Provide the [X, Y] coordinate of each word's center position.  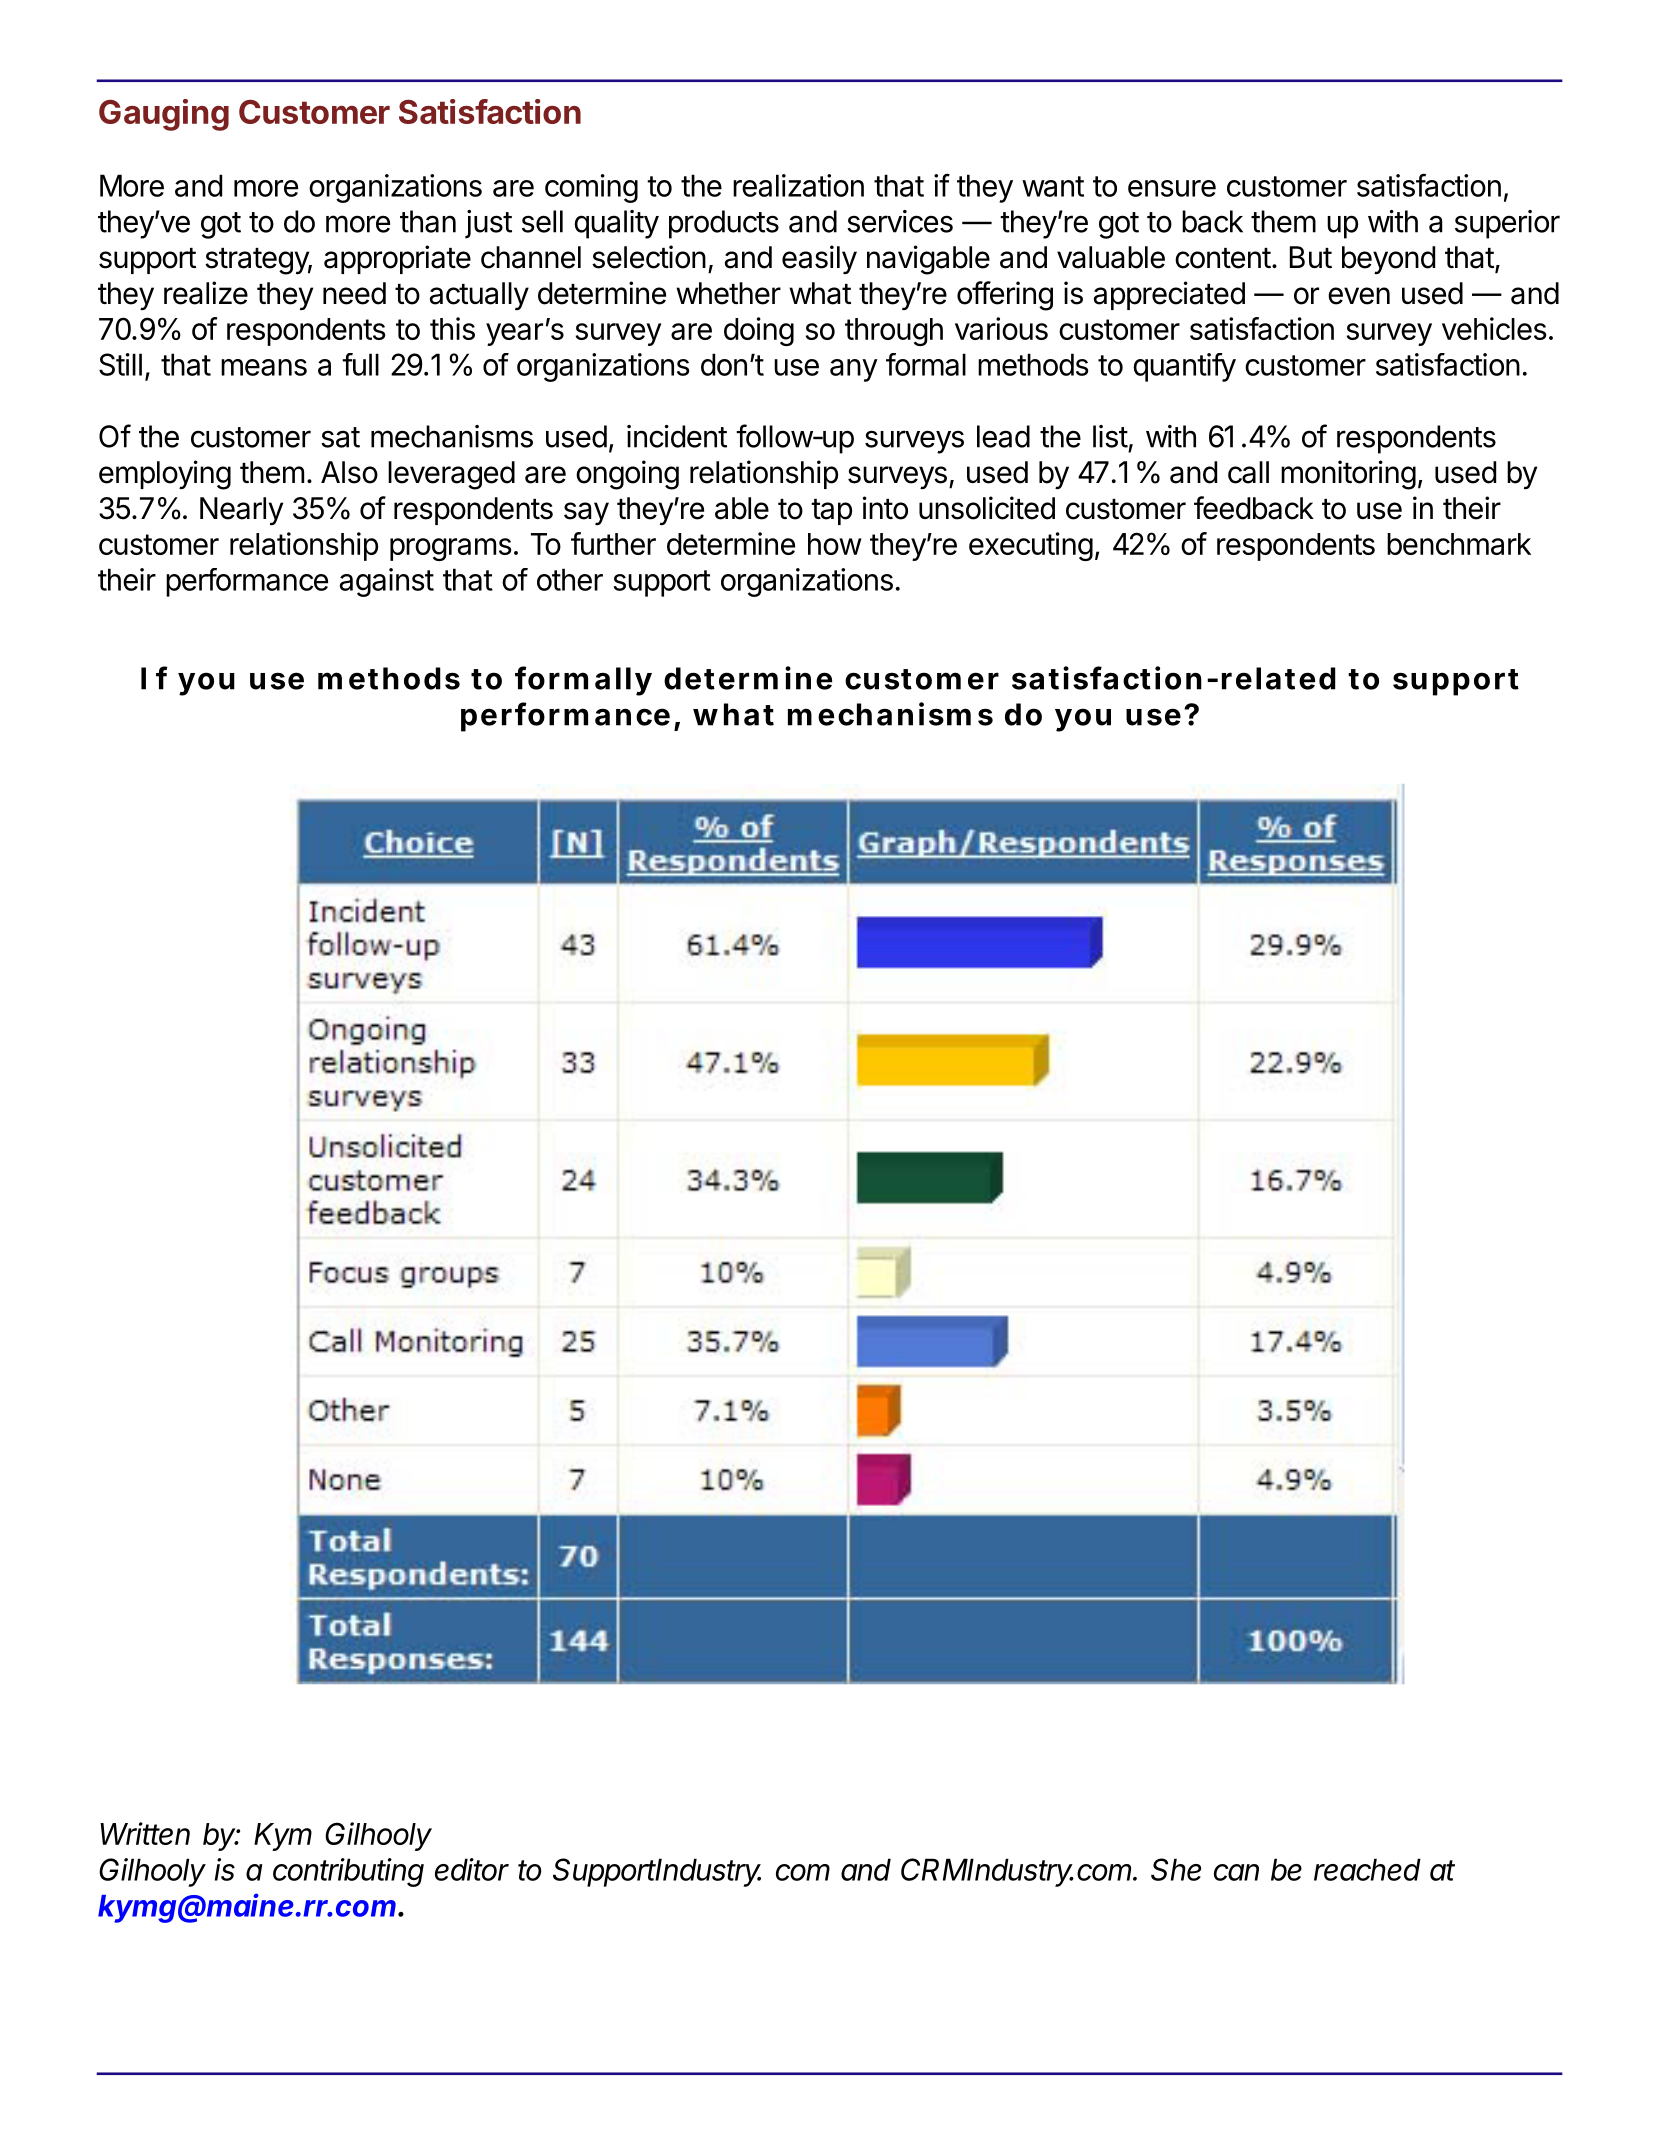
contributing [348, 1872]
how [835, 544]
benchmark [1459, 544]
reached [1367, 1869]
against [387, 582]
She [1176, 1869]
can [1236, 1872]
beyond [1388, 260]
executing [1031, 546]
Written [145, 1833]
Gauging [164, 115]
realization [798, 185]
